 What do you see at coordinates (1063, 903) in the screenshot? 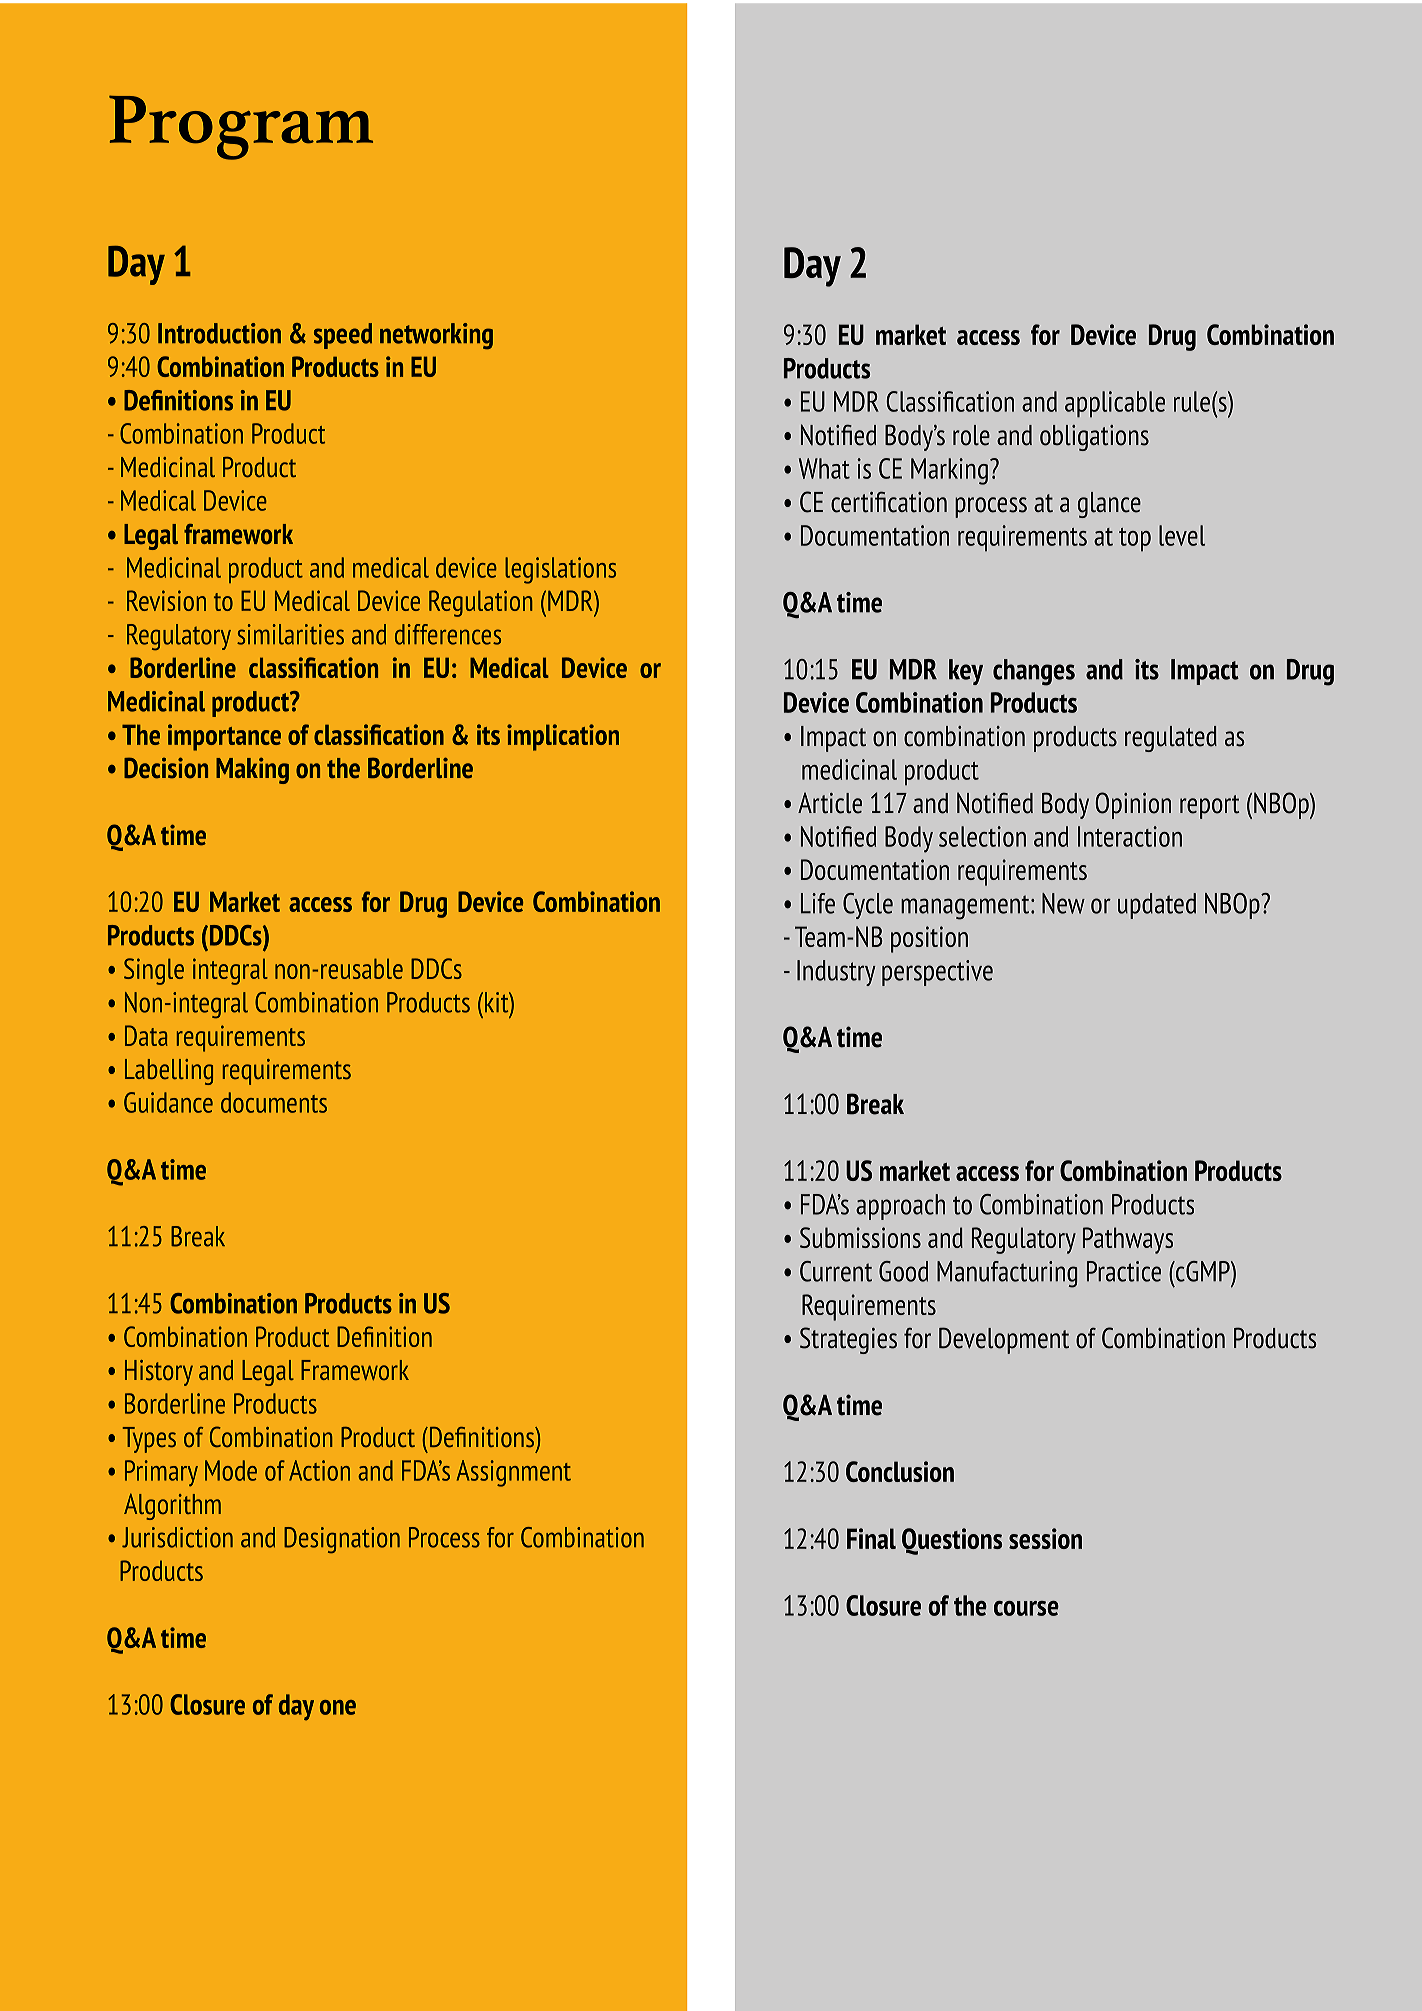
I see `New` at bounding box center [1063, 903].
